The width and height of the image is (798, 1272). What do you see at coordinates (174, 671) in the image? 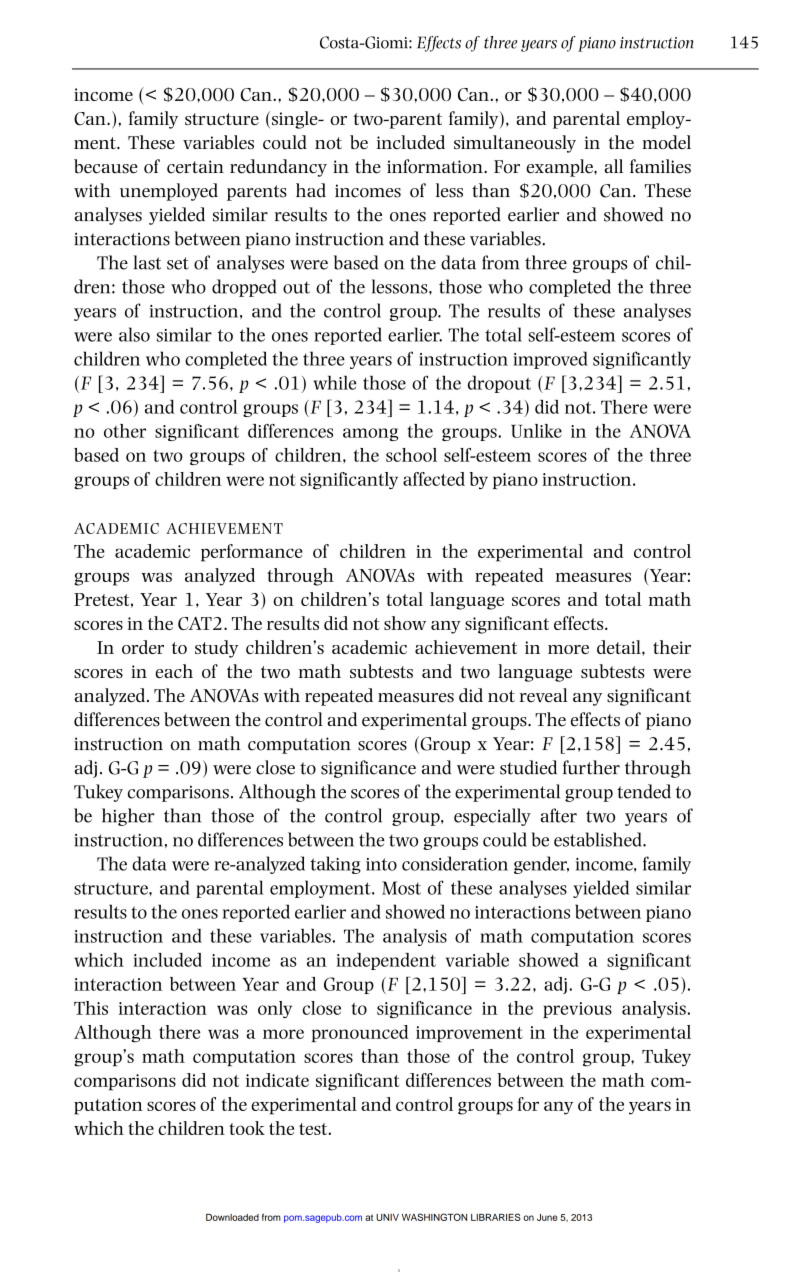
I see `each` at bounding box center [174, 671].
